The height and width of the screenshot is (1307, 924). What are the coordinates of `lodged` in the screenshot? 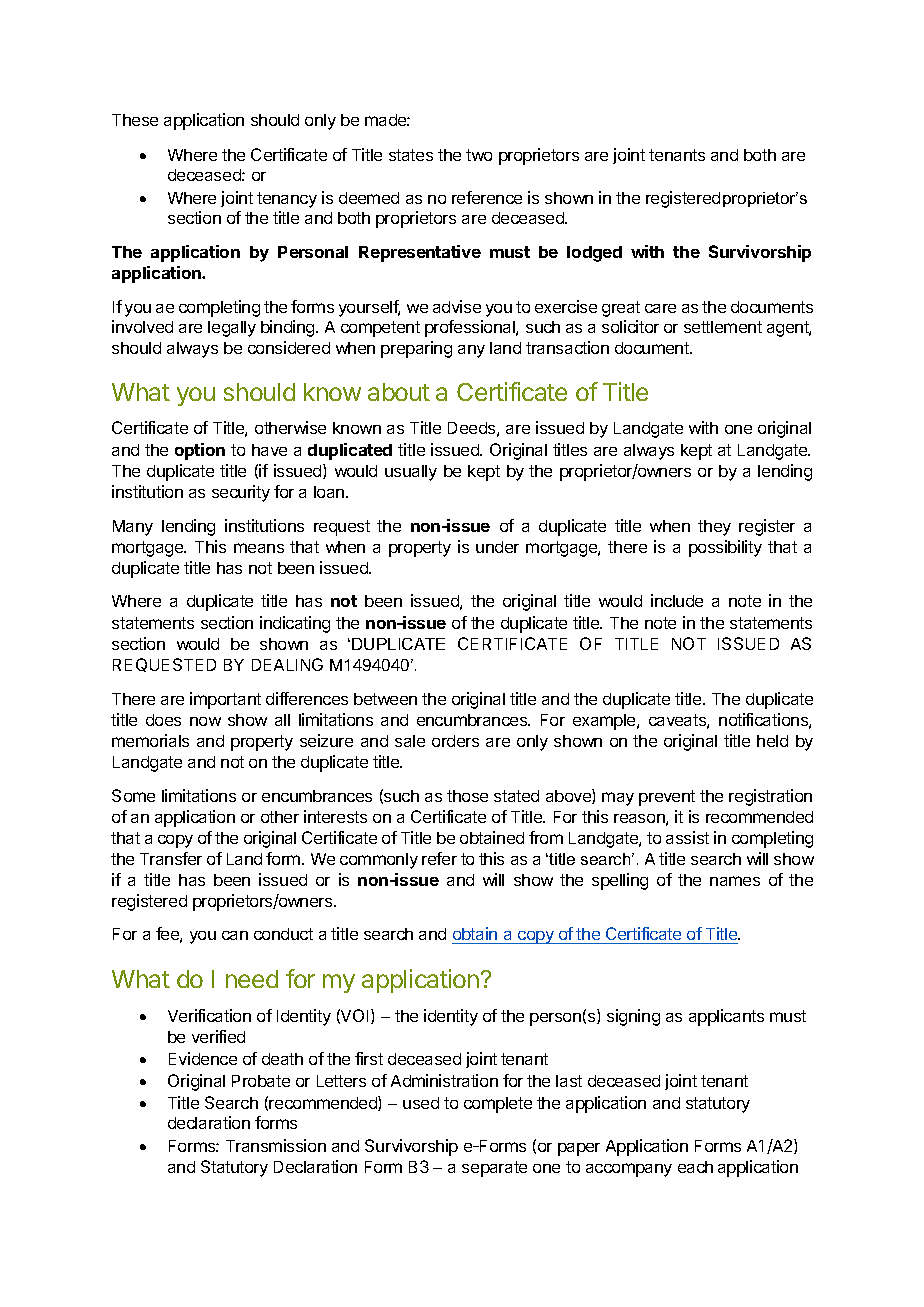 It's located at (594, 254).
